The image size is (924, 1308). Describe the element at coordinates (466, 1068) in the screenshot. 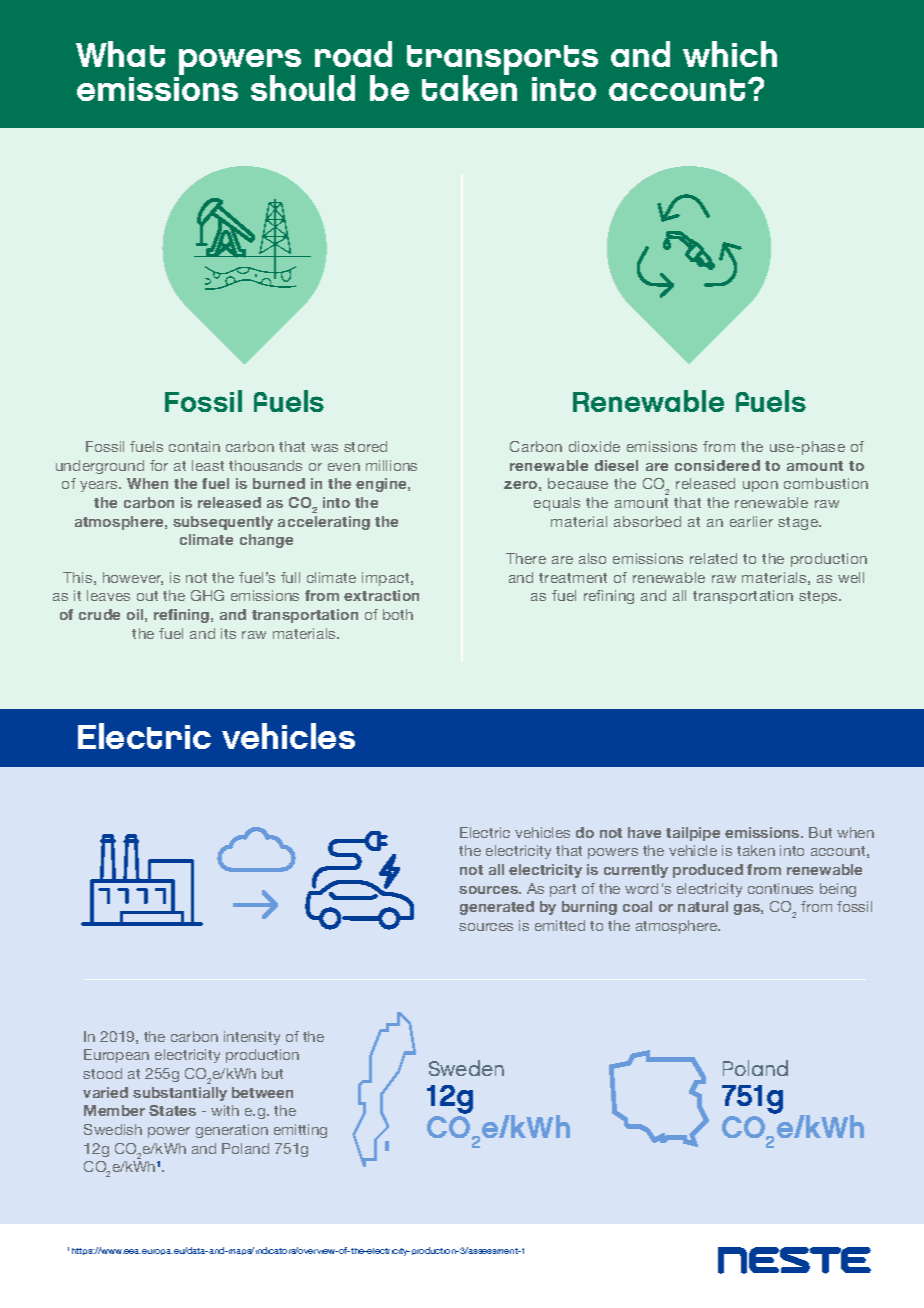

I see `Sweden` at that location.
